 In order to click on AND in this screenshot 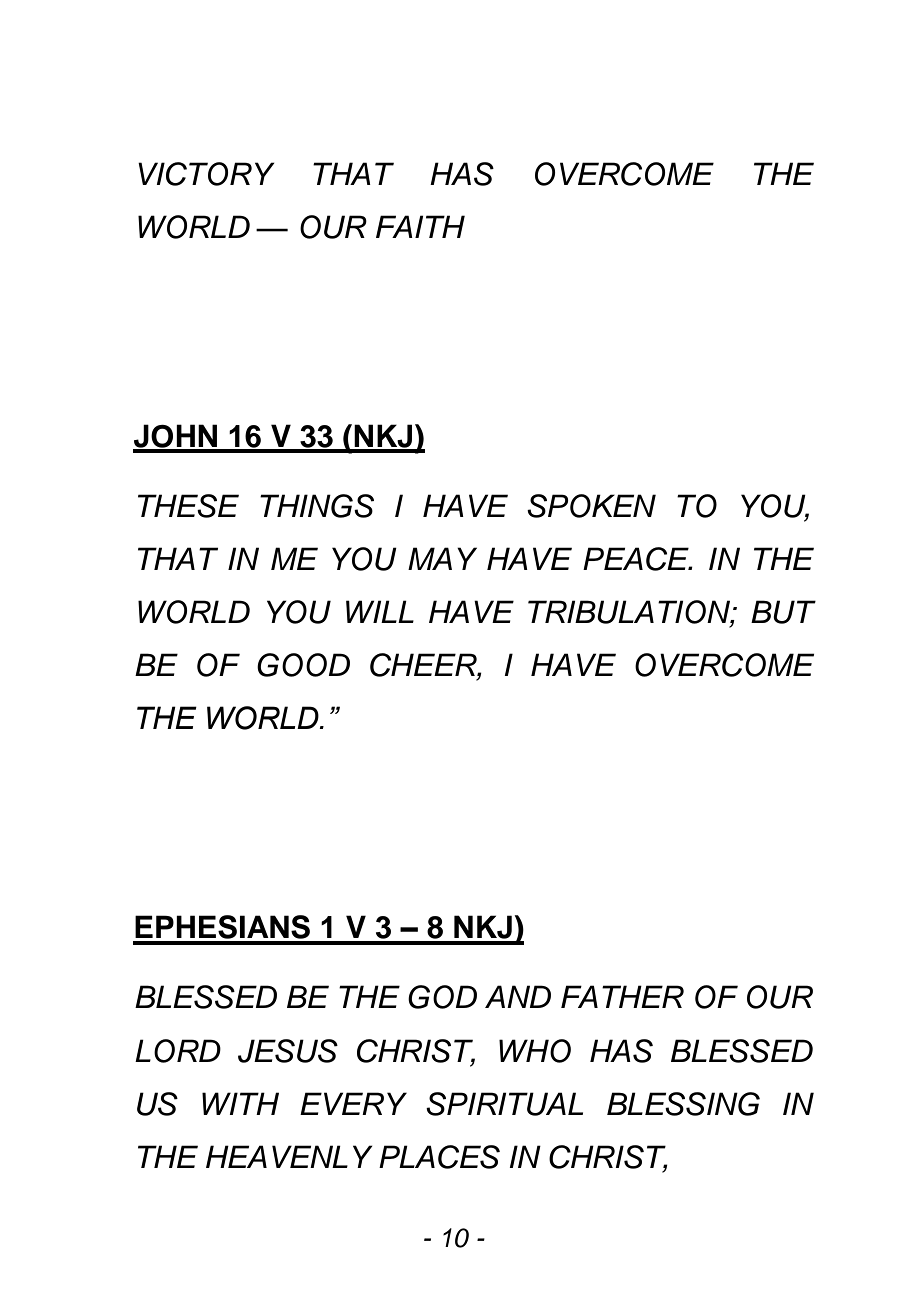, I will do `click(518, 996)`.
